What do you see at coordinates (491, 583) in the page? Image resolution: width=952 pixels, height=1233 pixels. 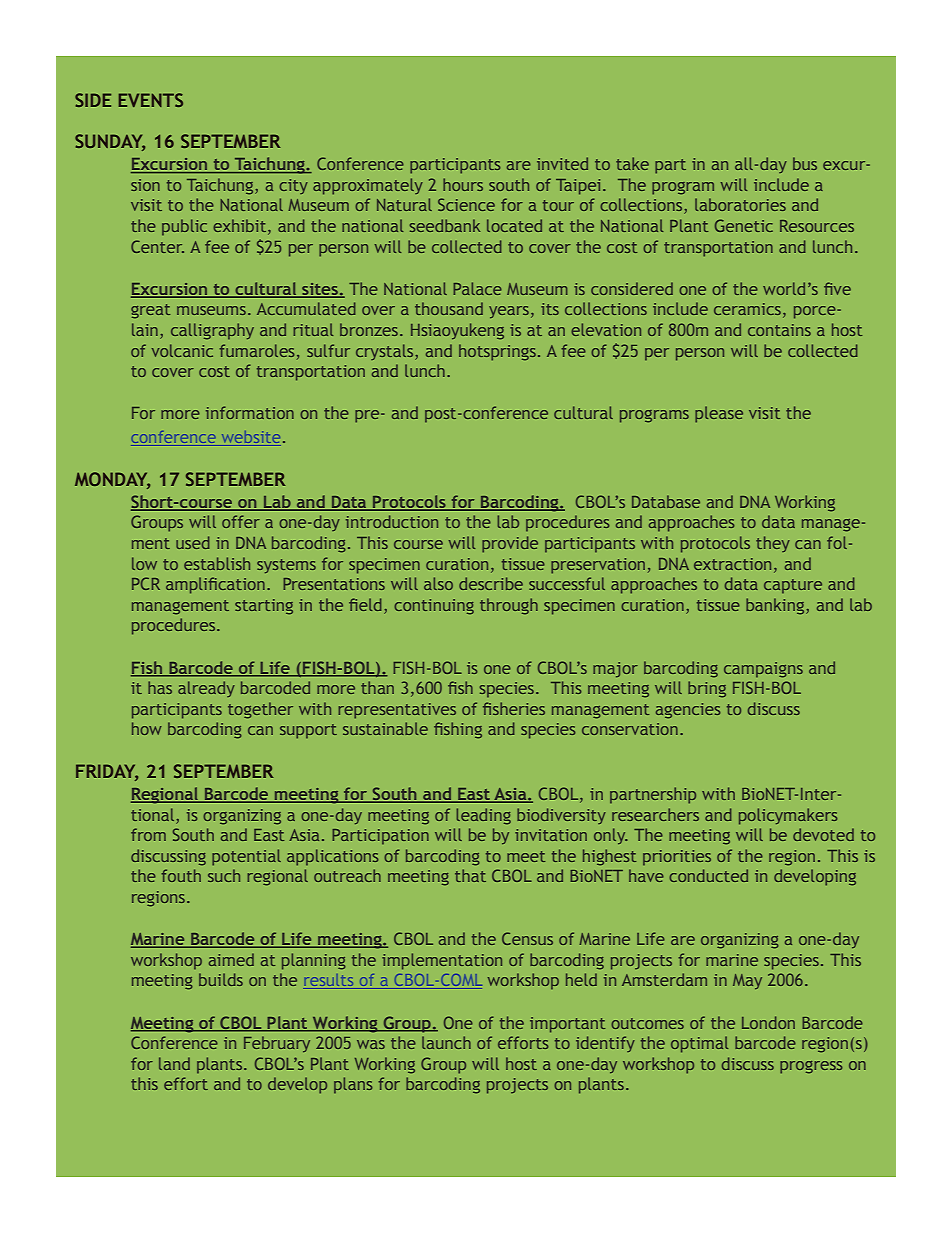 I see `describe` at bounding box center [491, 583].
